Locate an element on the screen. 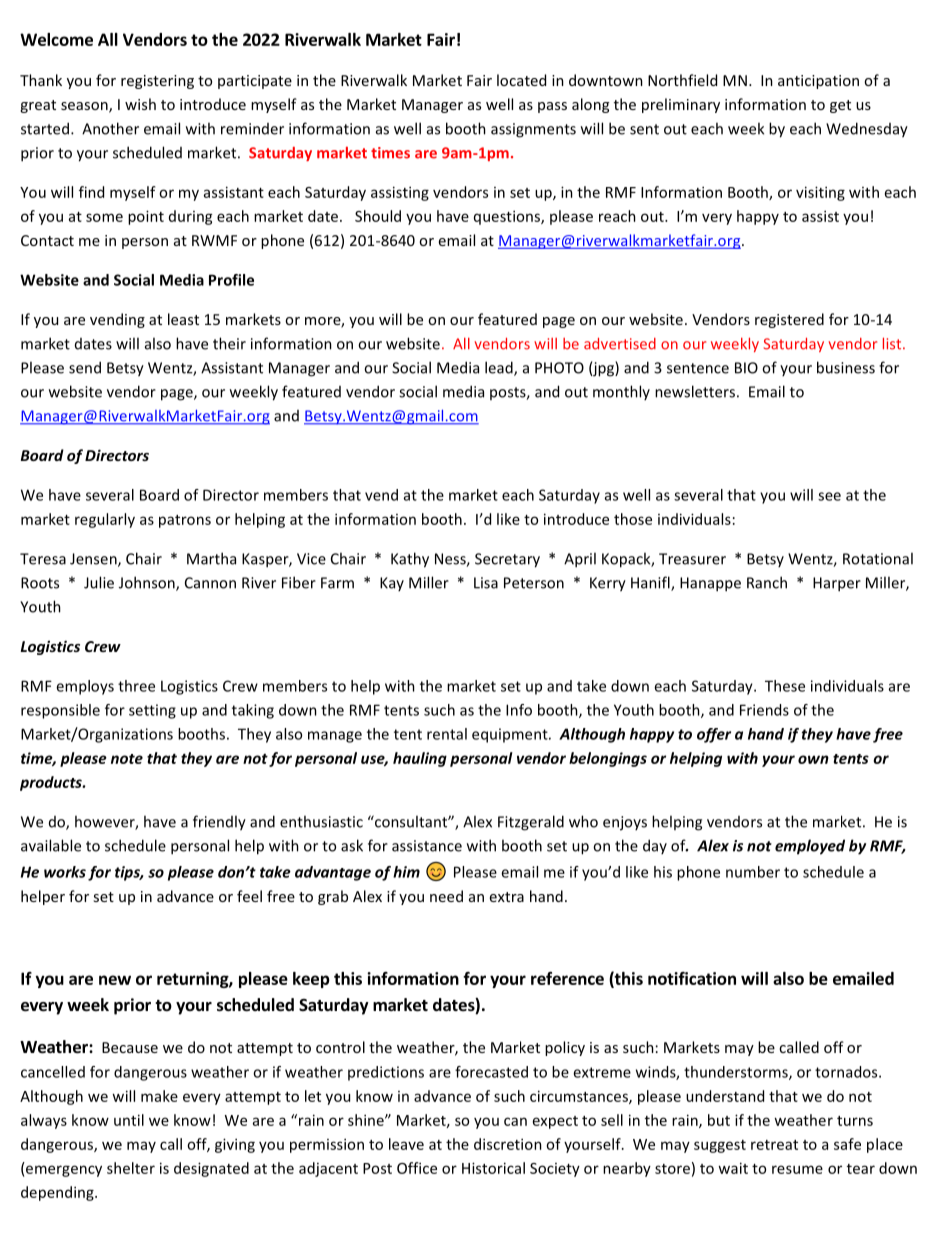  Lisa is located at coordinates (486, 583).
